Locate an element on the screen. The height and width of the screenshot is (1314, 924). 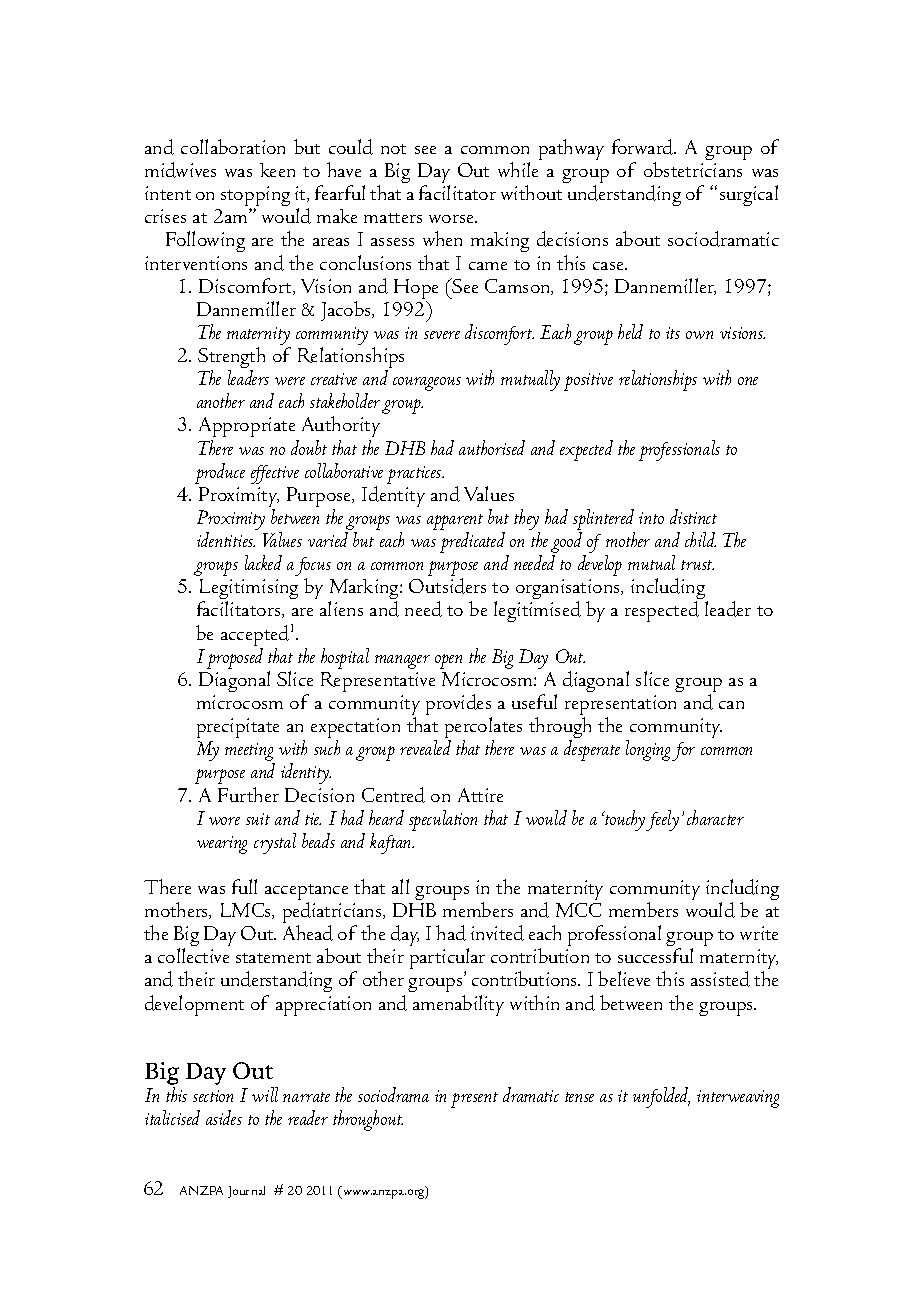
stopping is located at coordinates (255, 197).
